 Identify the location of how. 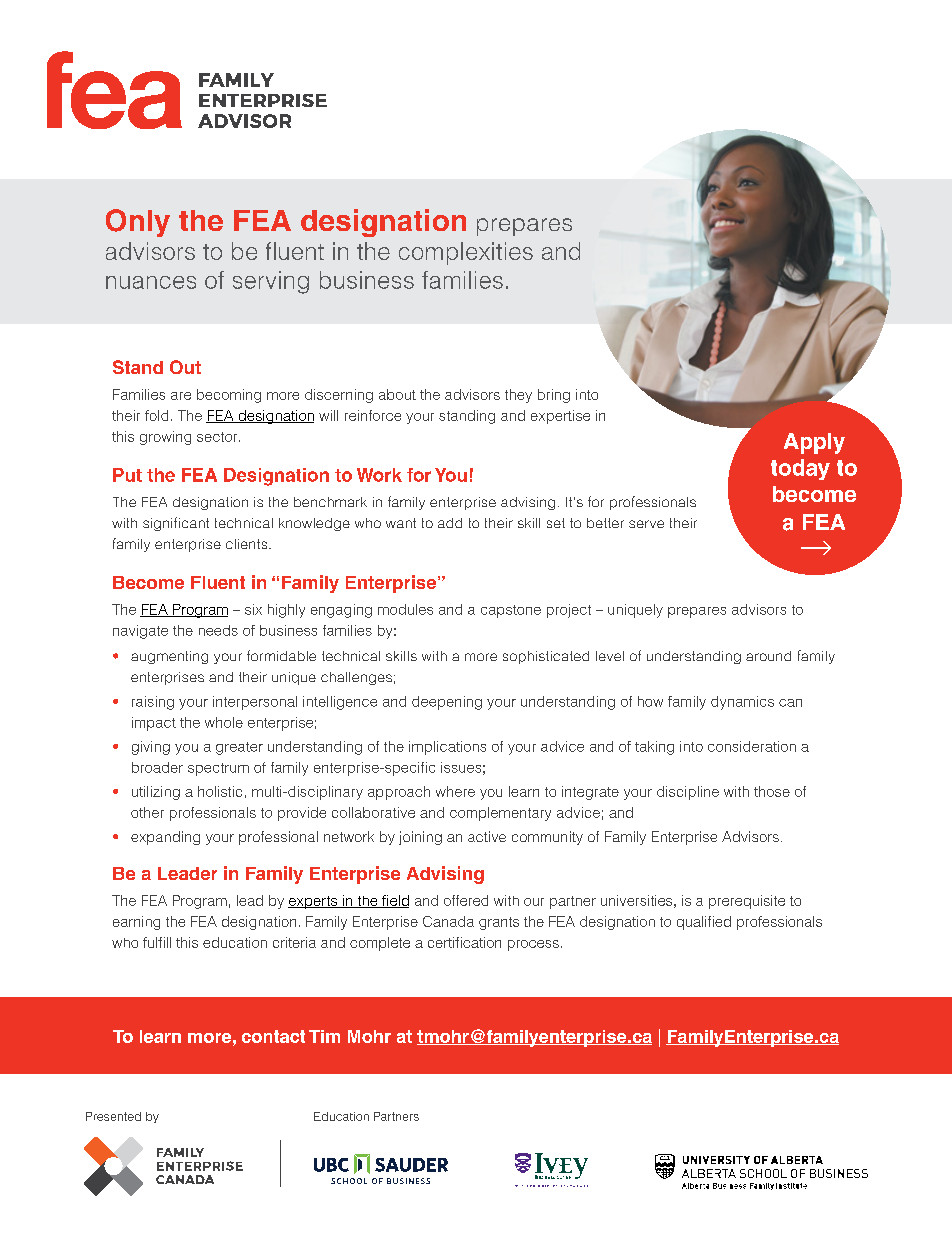
(650, 701).
